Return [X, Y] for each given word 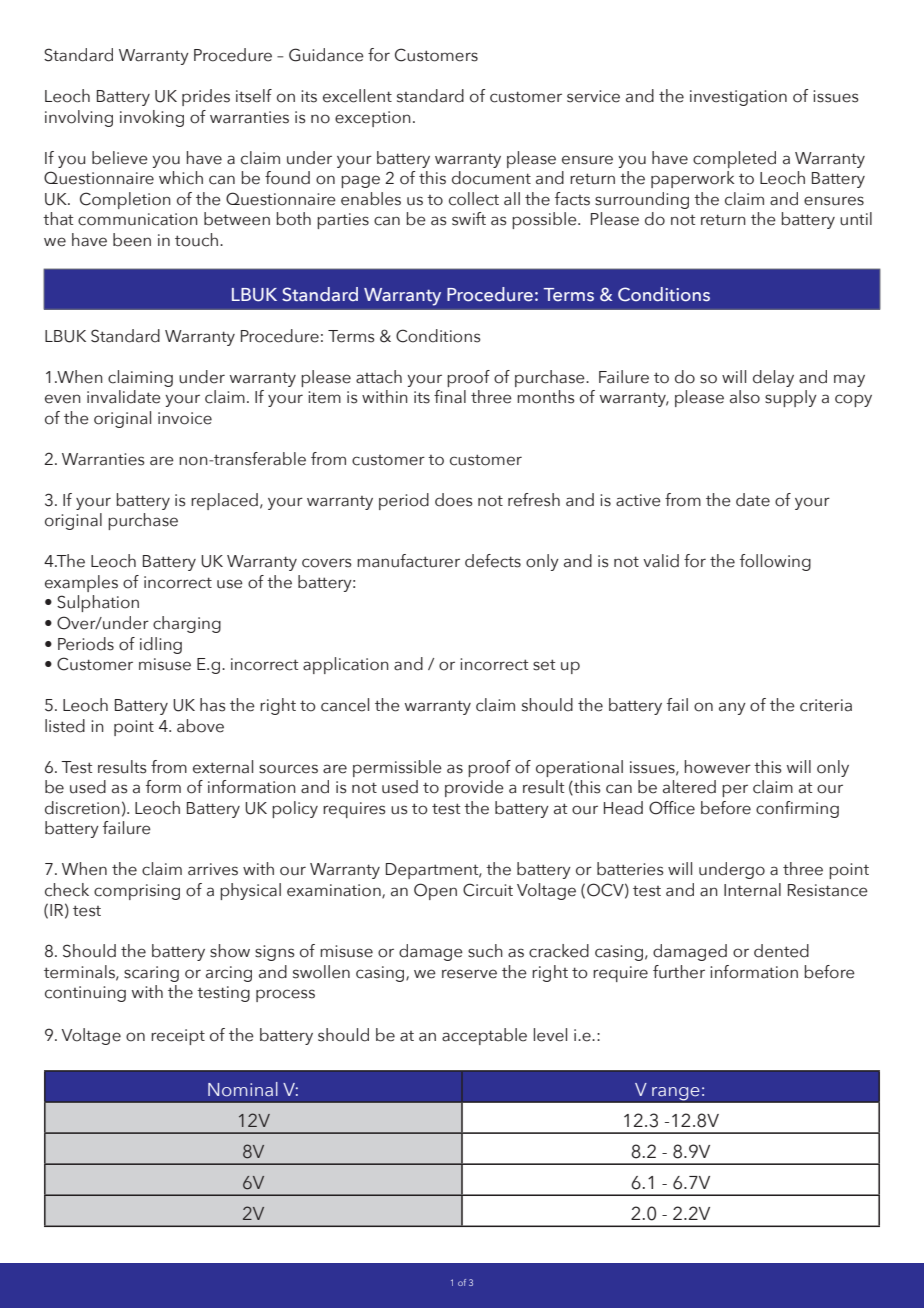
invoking [152, 118]
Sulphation [98, 603]
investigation [738, 98]
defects [493, 561]
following [775, 562]
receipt [178, 1037]
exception [373, 119]
